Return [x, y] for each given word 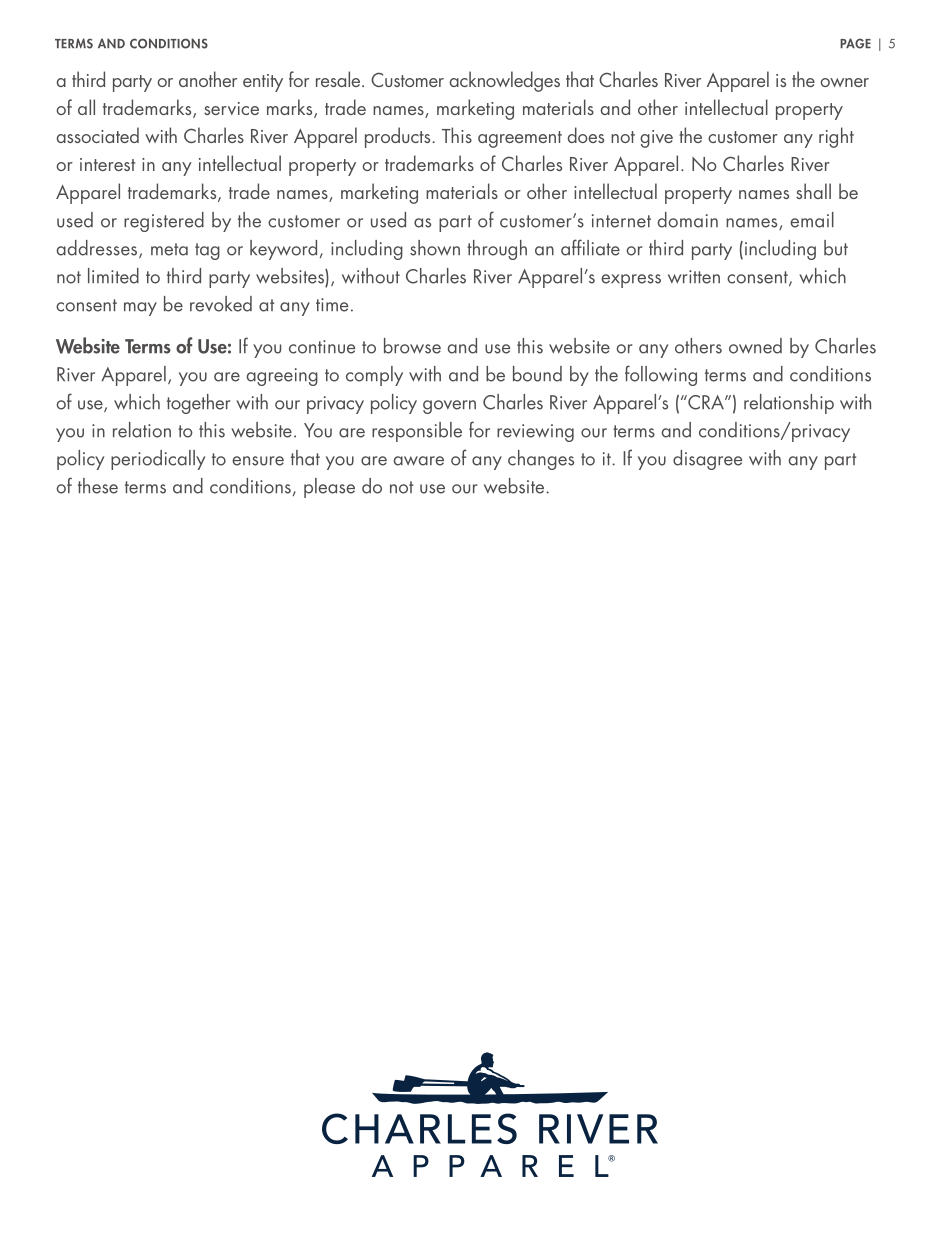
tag [207, 251]
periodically [158, 460]
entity [263, 83]
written [694, 277]
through [497, 250]
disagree [707, 460]
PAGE [855, 43]
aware [419, 461]
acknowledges [504, 81]
